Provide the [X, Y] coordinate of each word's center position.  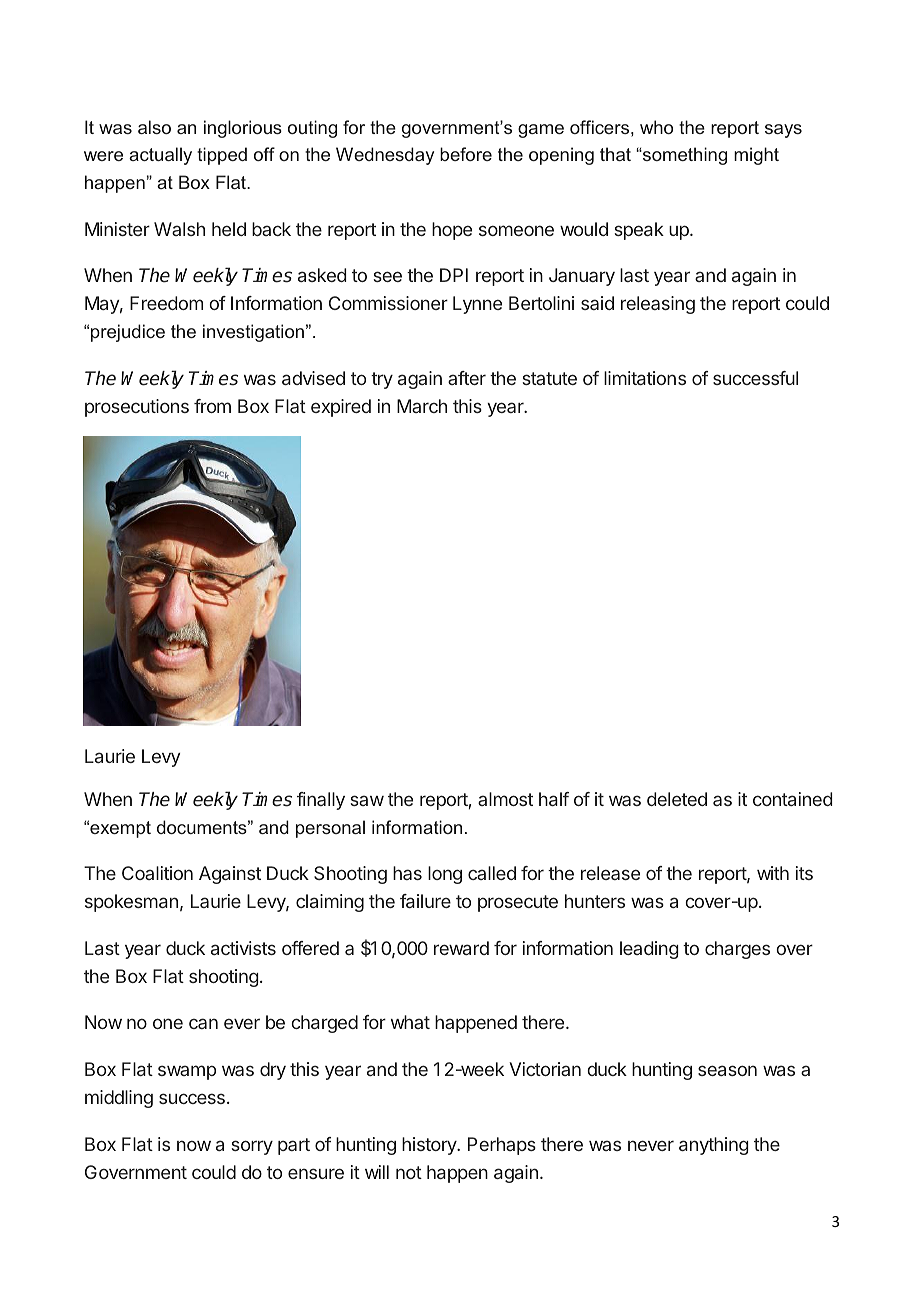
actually [160, 156]
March [422, 406]
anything [714, 1146]
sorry [252, 1147]
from [212, 406]
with [773, 873]
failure [425, 901]
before [466, 154]
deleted [677, 799]
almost [505, 799]
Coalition [157, 873]
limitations [645, 378]
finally [321, 801]
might [756, 156]
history [430, 1146]
